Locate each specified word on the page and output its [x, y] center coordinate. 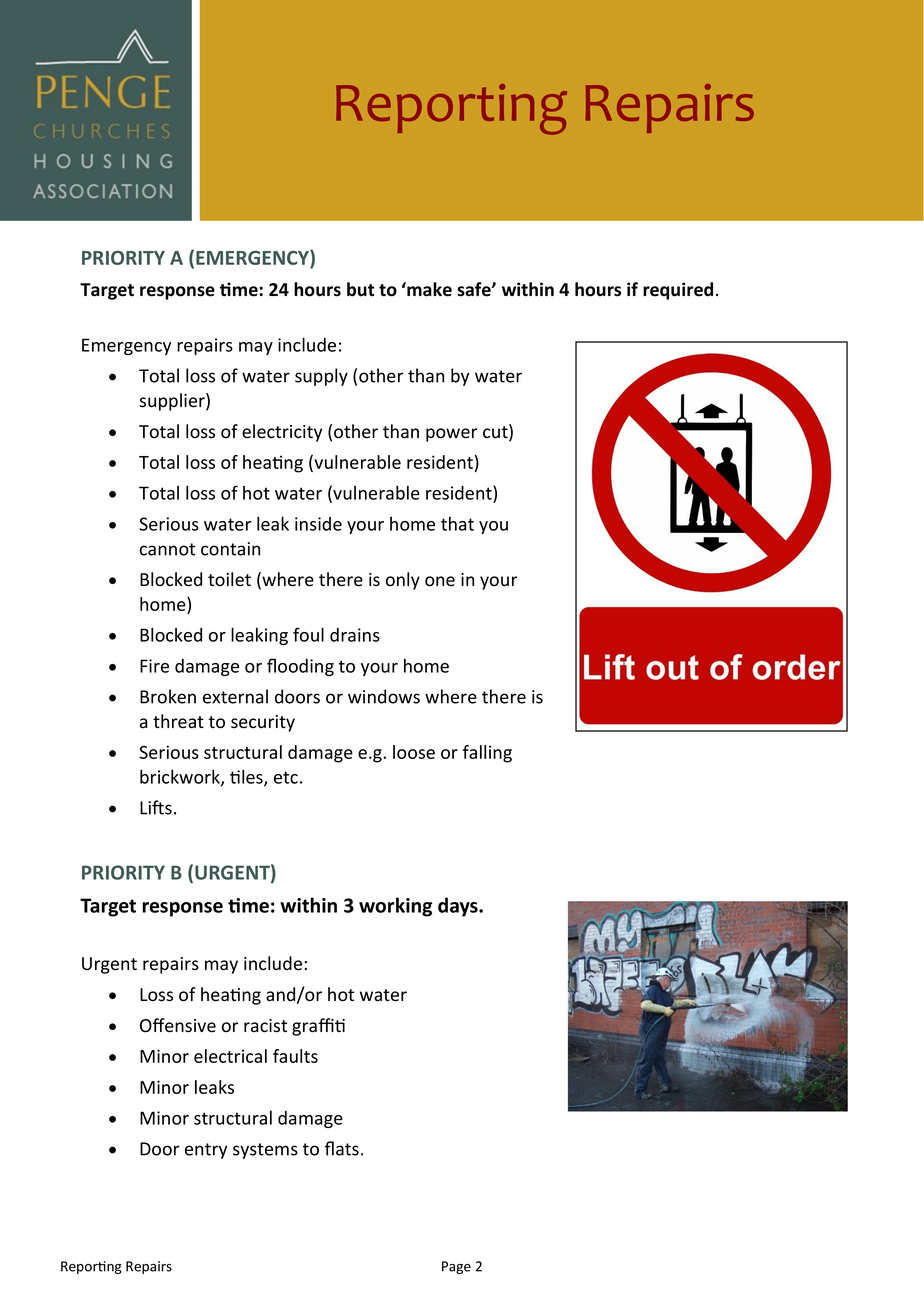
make [428, 289]
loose [414, 752]
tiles [247, 777]
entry [206, 1151]
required [678, 291]
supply [321, 377]
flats [342, 1148]
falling [487, 754]
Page [456, 1267]
